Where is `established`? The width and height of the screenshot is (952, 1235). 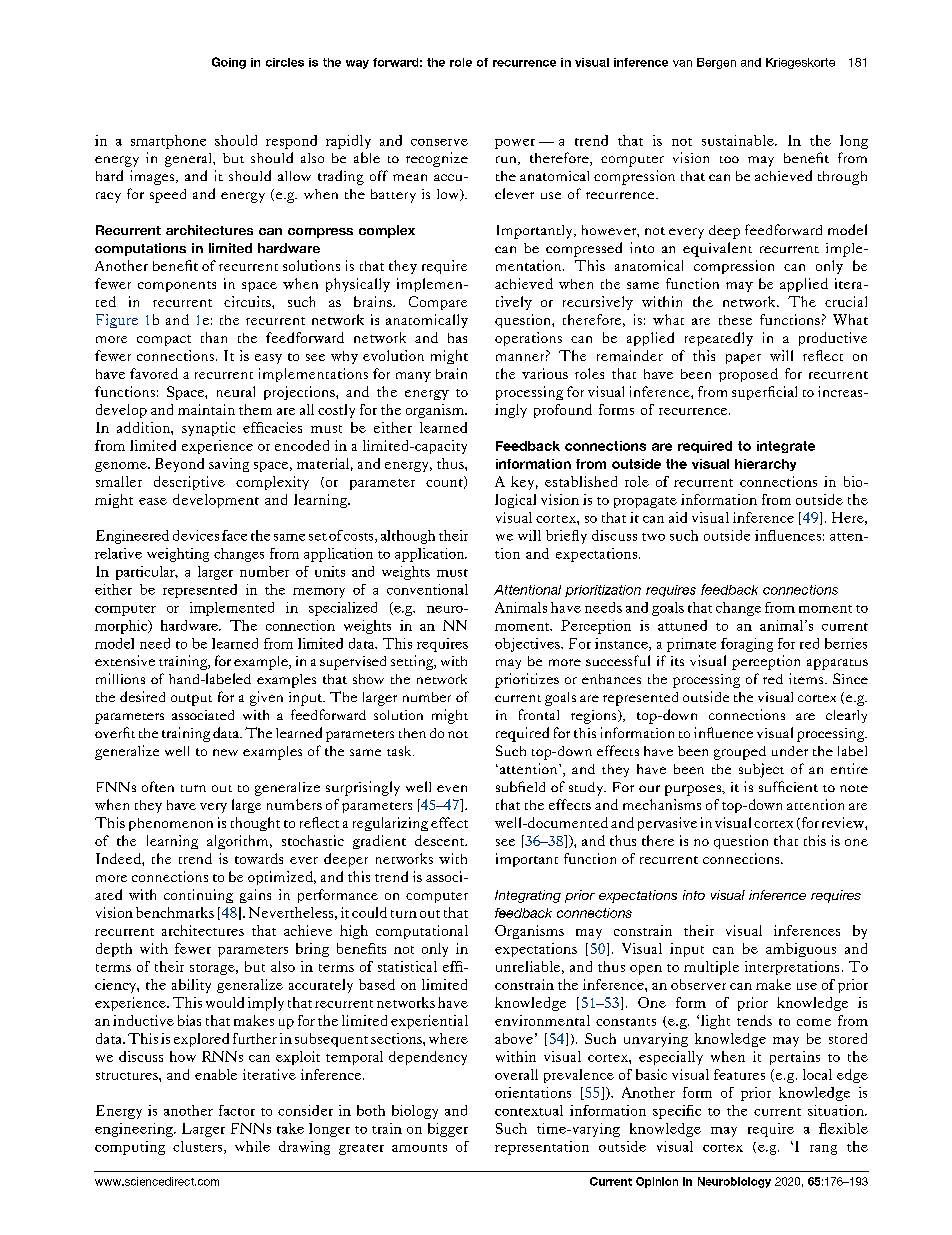
established is located at coordinates (581, 481).
